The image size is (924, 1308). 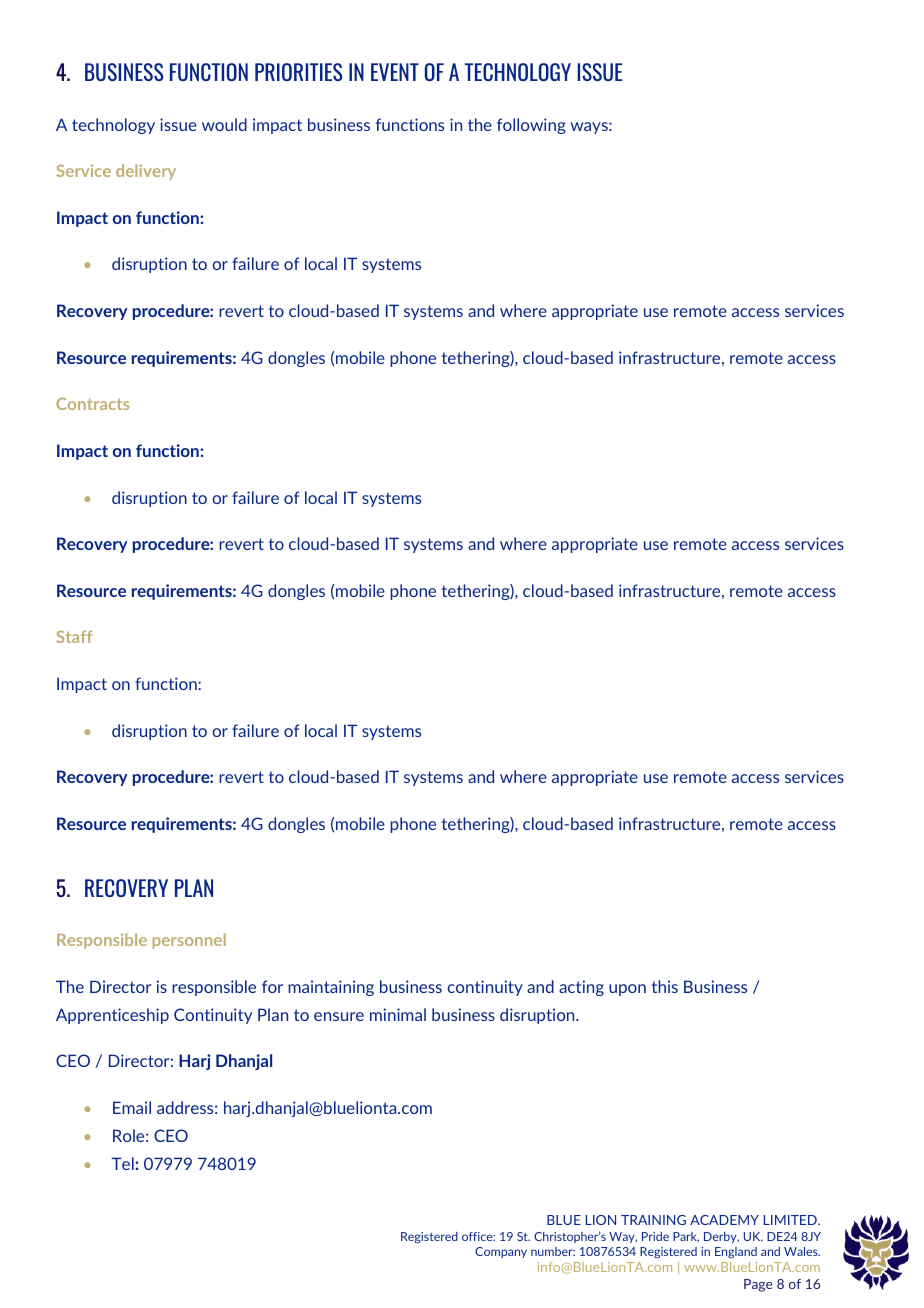 I want to click on this, so click(x=665, y=986).
